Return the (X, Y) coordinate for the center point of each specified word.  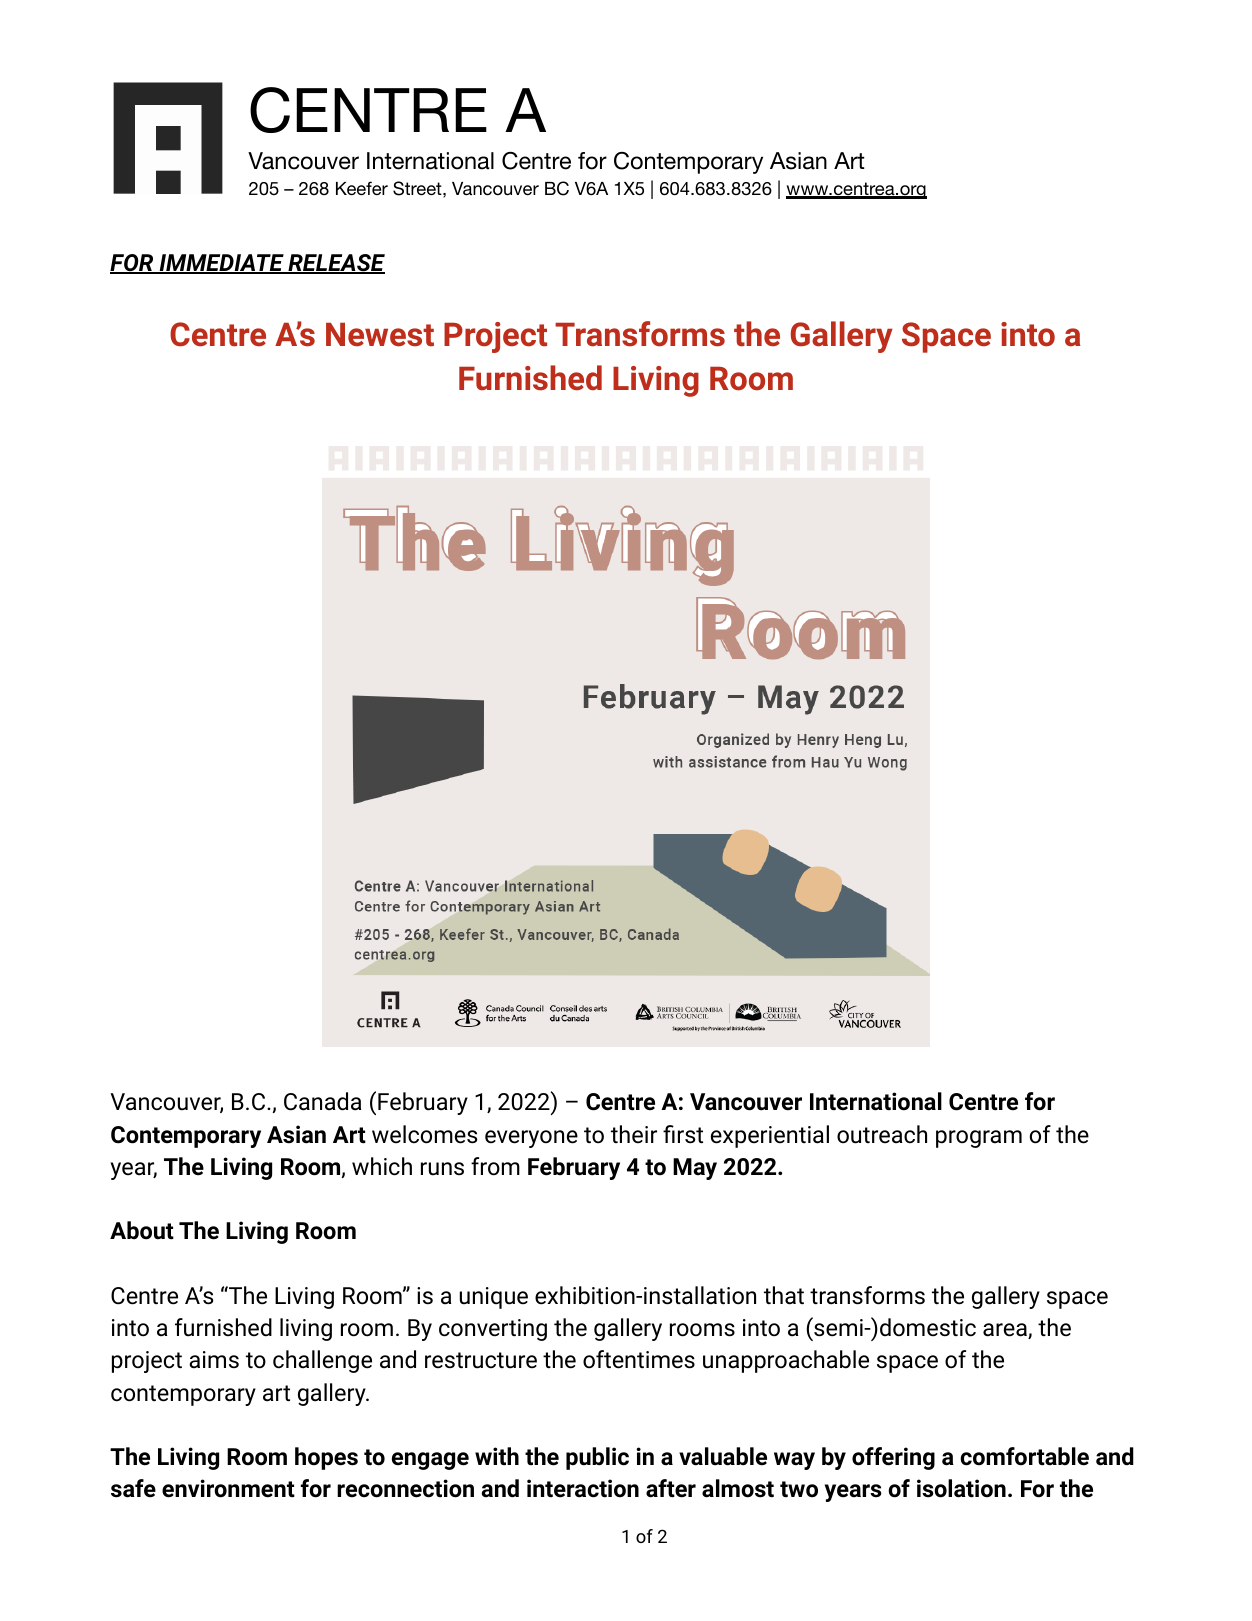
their (634, 1134)
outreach (882, 1134)
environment (228, 1488)
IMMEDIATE (221, 264)
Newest (380, 335)
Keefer (362, 188)
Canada (322, 1101)
